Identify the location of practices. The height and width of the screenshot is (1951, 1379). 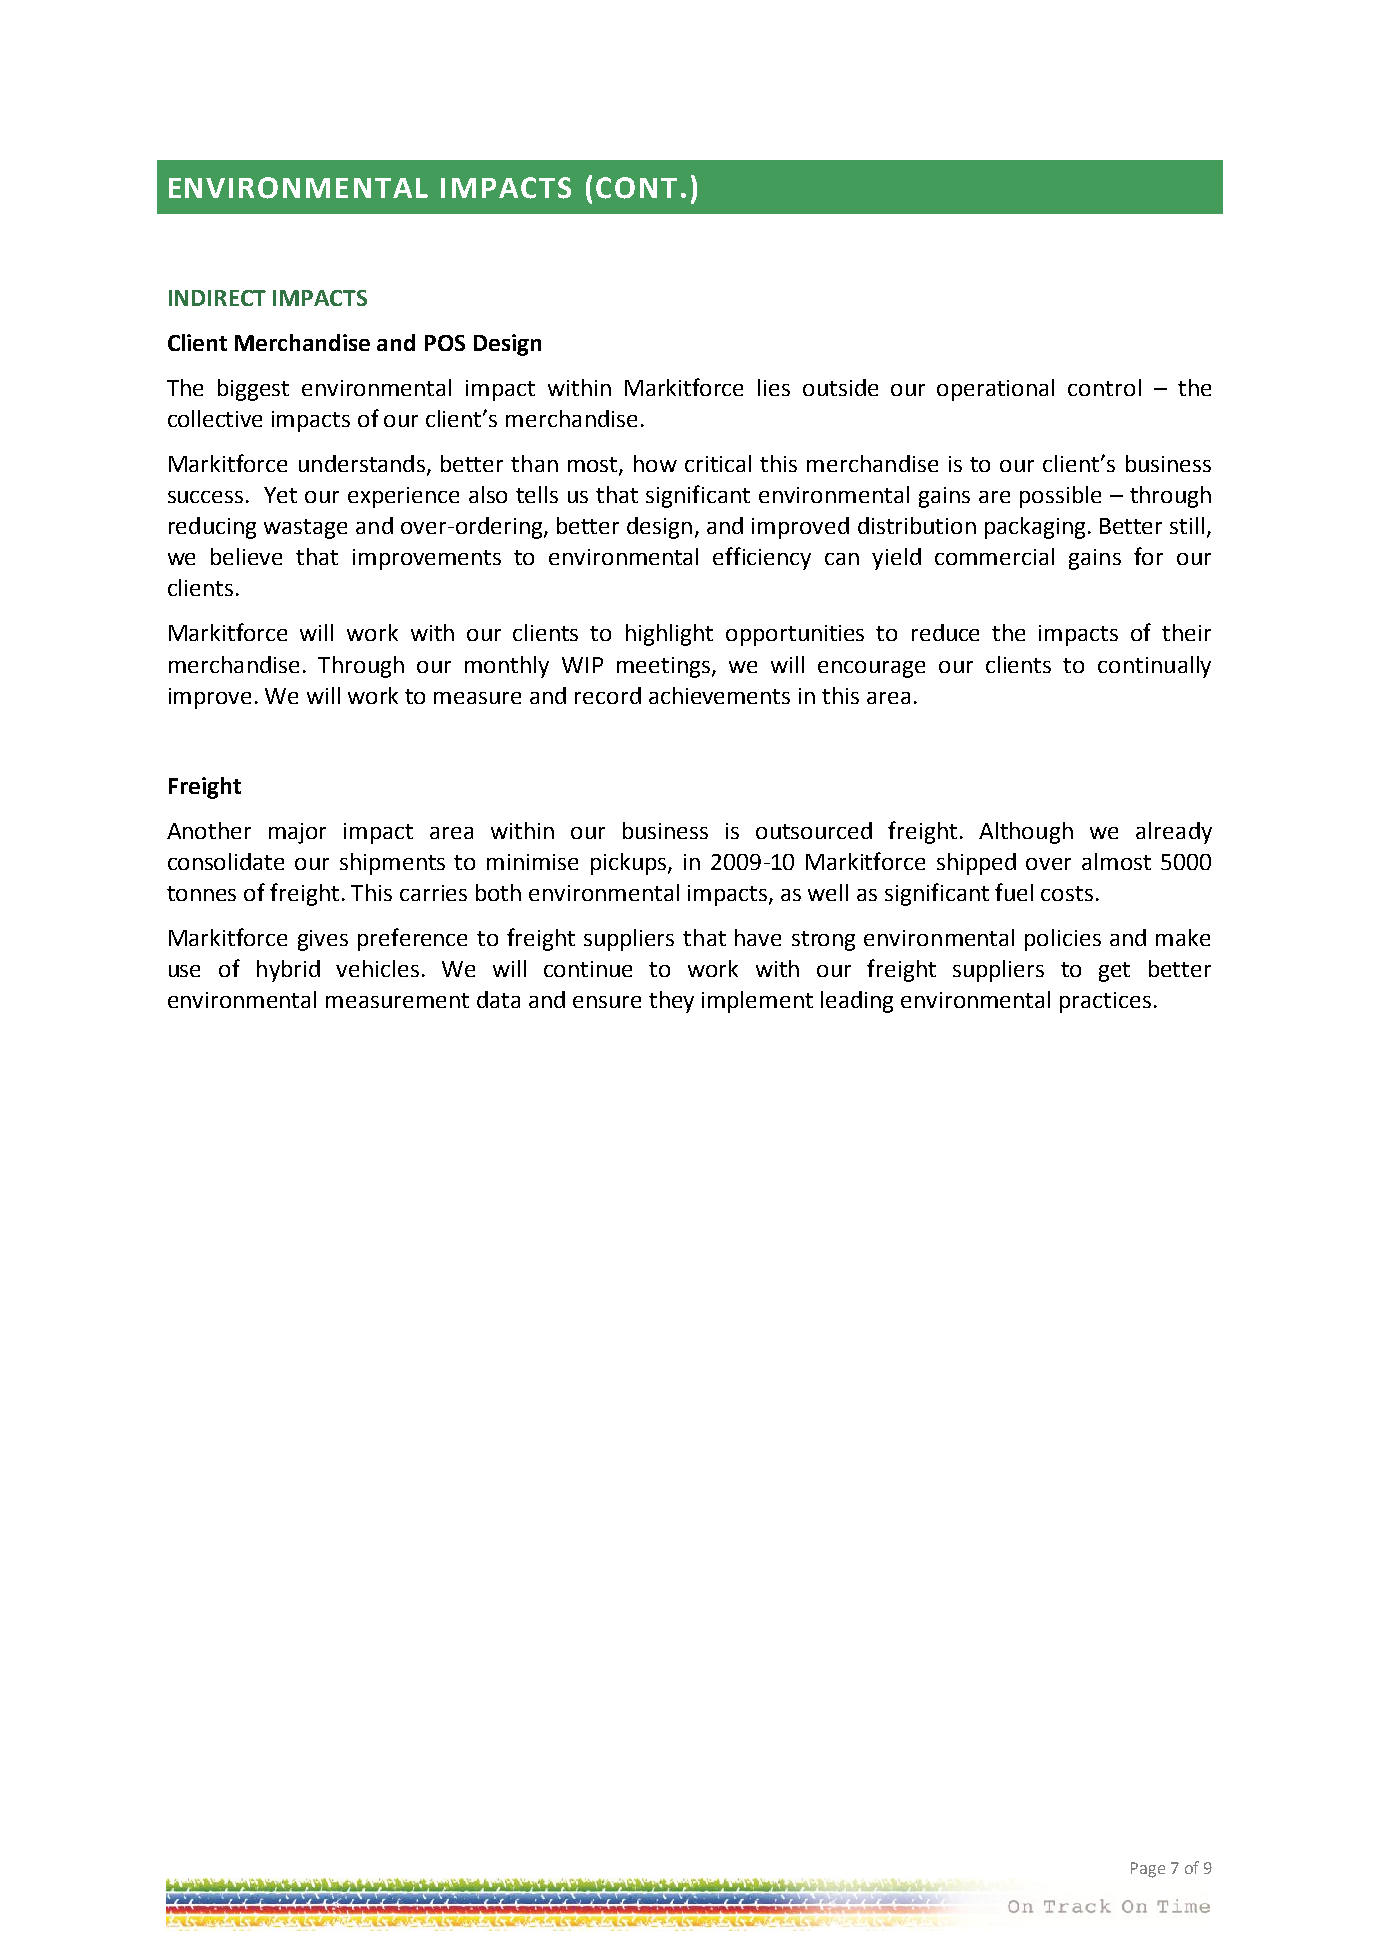
(1105, 1002).
